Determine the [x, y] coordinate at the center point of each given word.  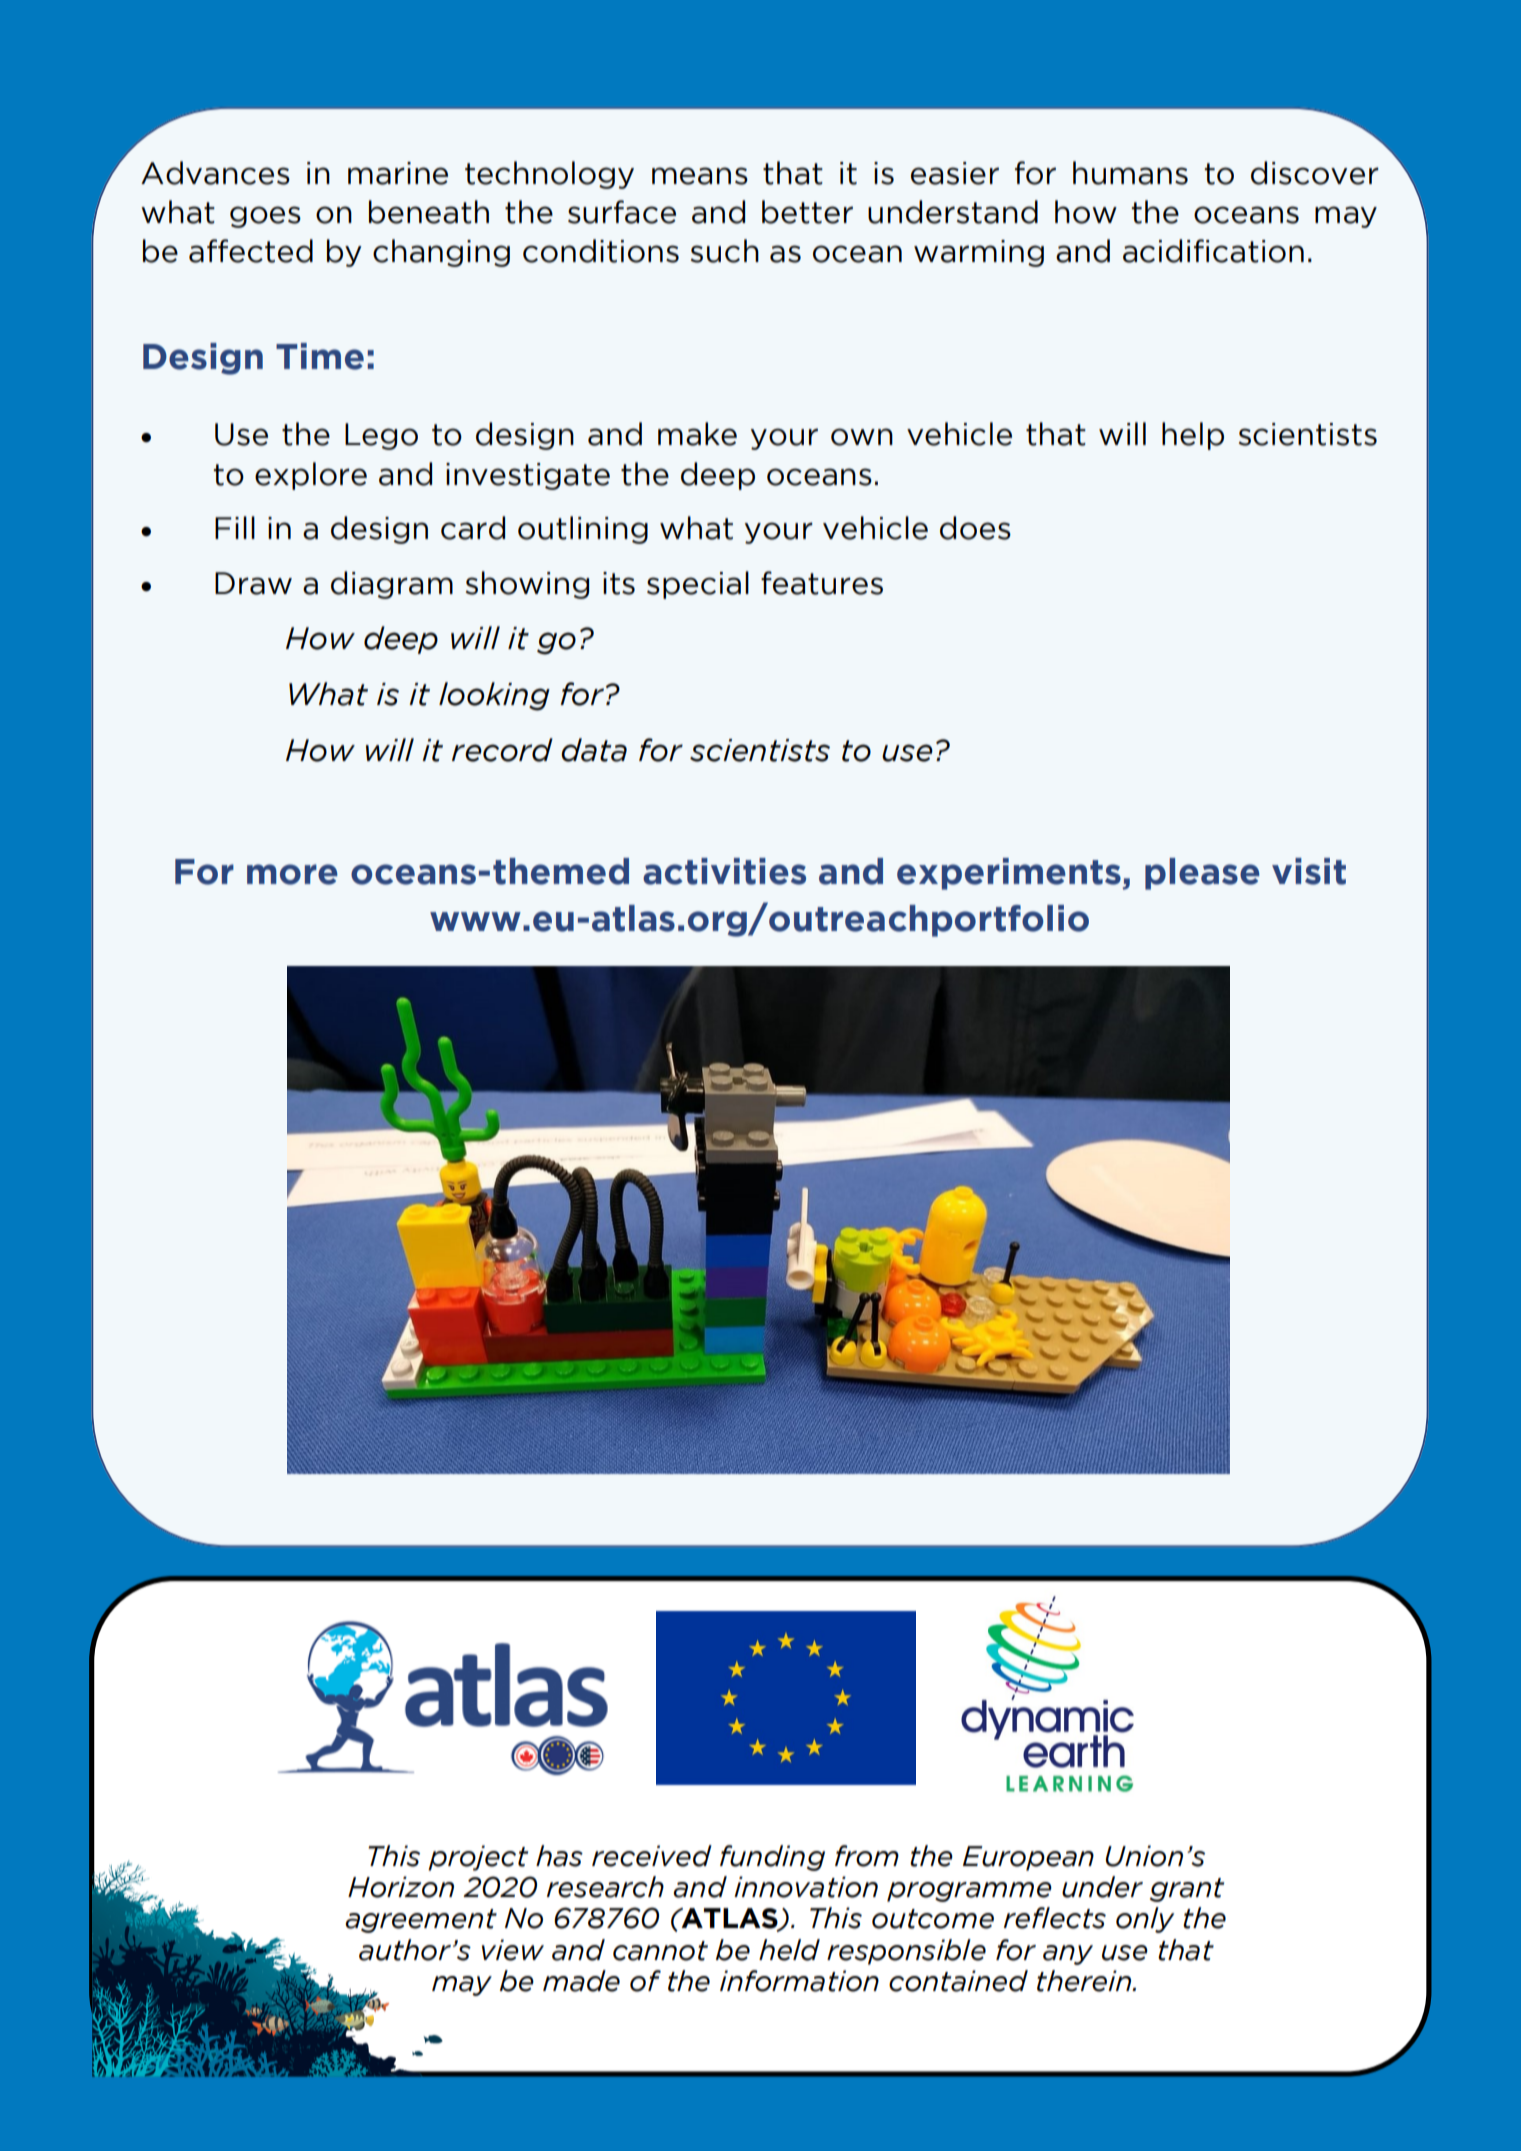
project [478, 1858]
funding [772, 1858]
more [292, 874]
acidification [1213, 251]
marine [398, 173]
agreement [421, 1921]
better [807, 212]
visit [1309, 871]
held [789, 1950]
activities [724, 871]
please [1202, 874]
